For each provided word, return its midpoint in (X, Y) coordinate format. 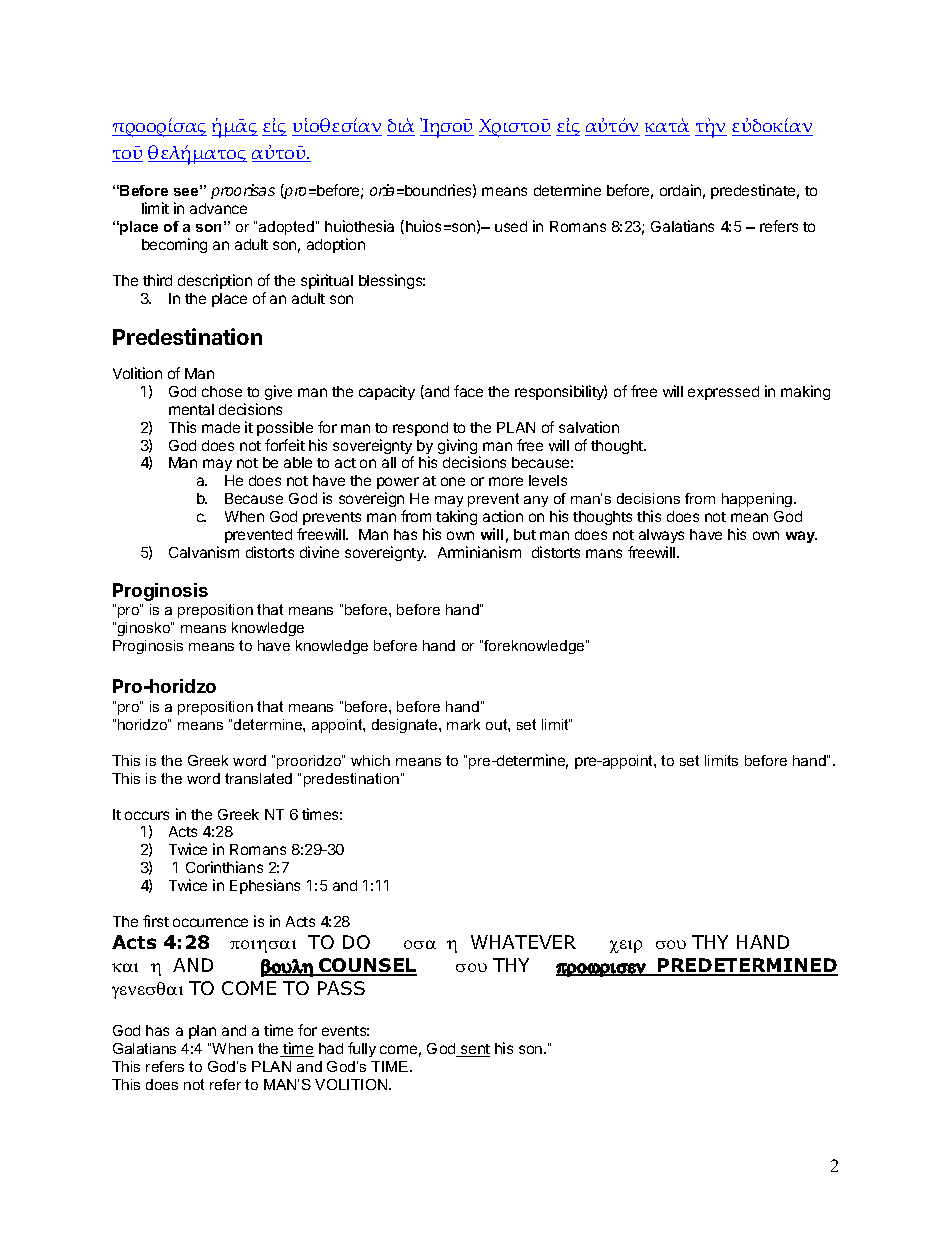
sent (474, 1050)
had (331, 1048)
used (511, 226)
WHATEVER (523, 942)
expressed (723, 393)
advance (218, 208)
